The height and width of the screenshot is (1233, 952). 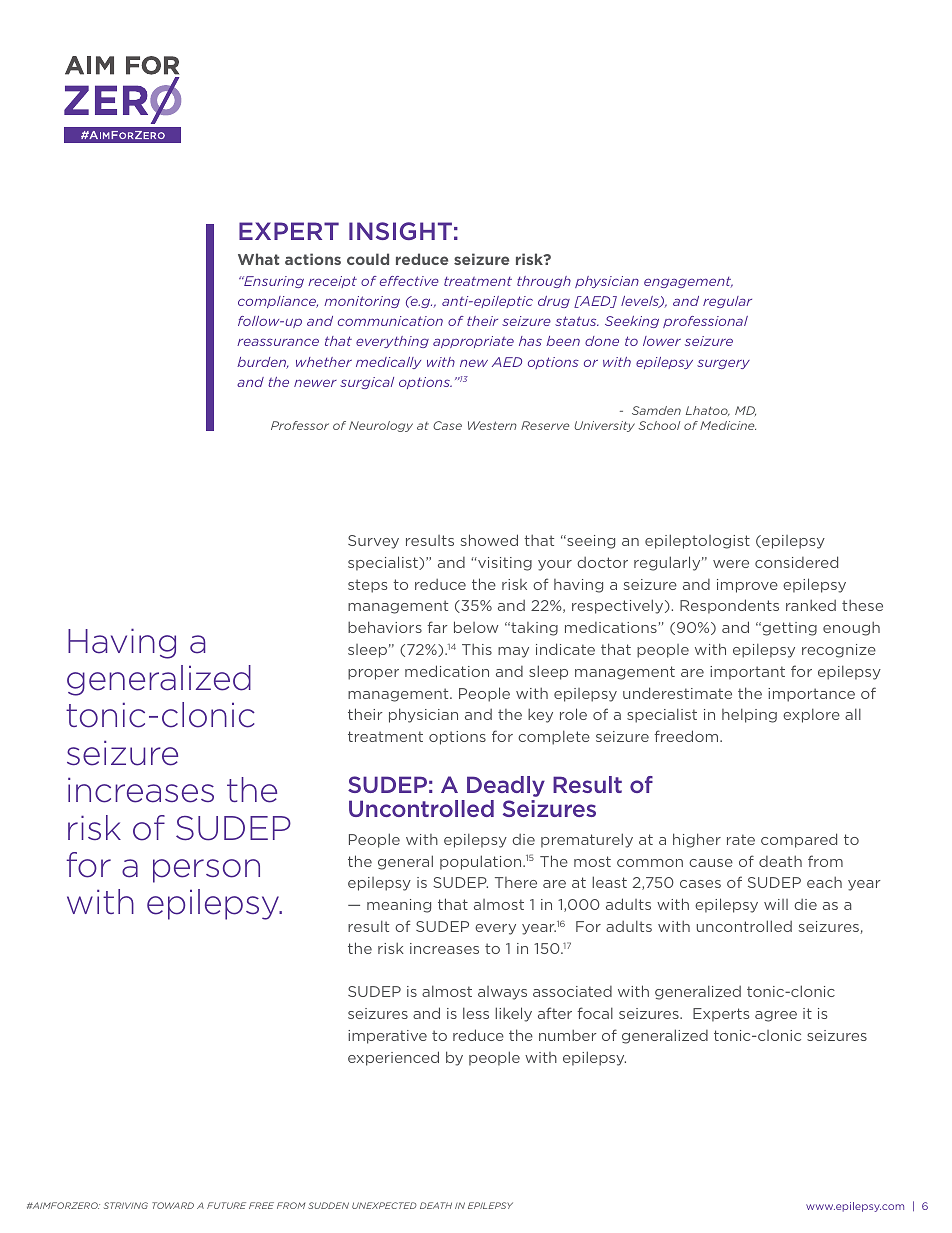 What do you see at coordinates (540, 716) in the screenshot?
I see `key` at bounding box center [540, 716].
